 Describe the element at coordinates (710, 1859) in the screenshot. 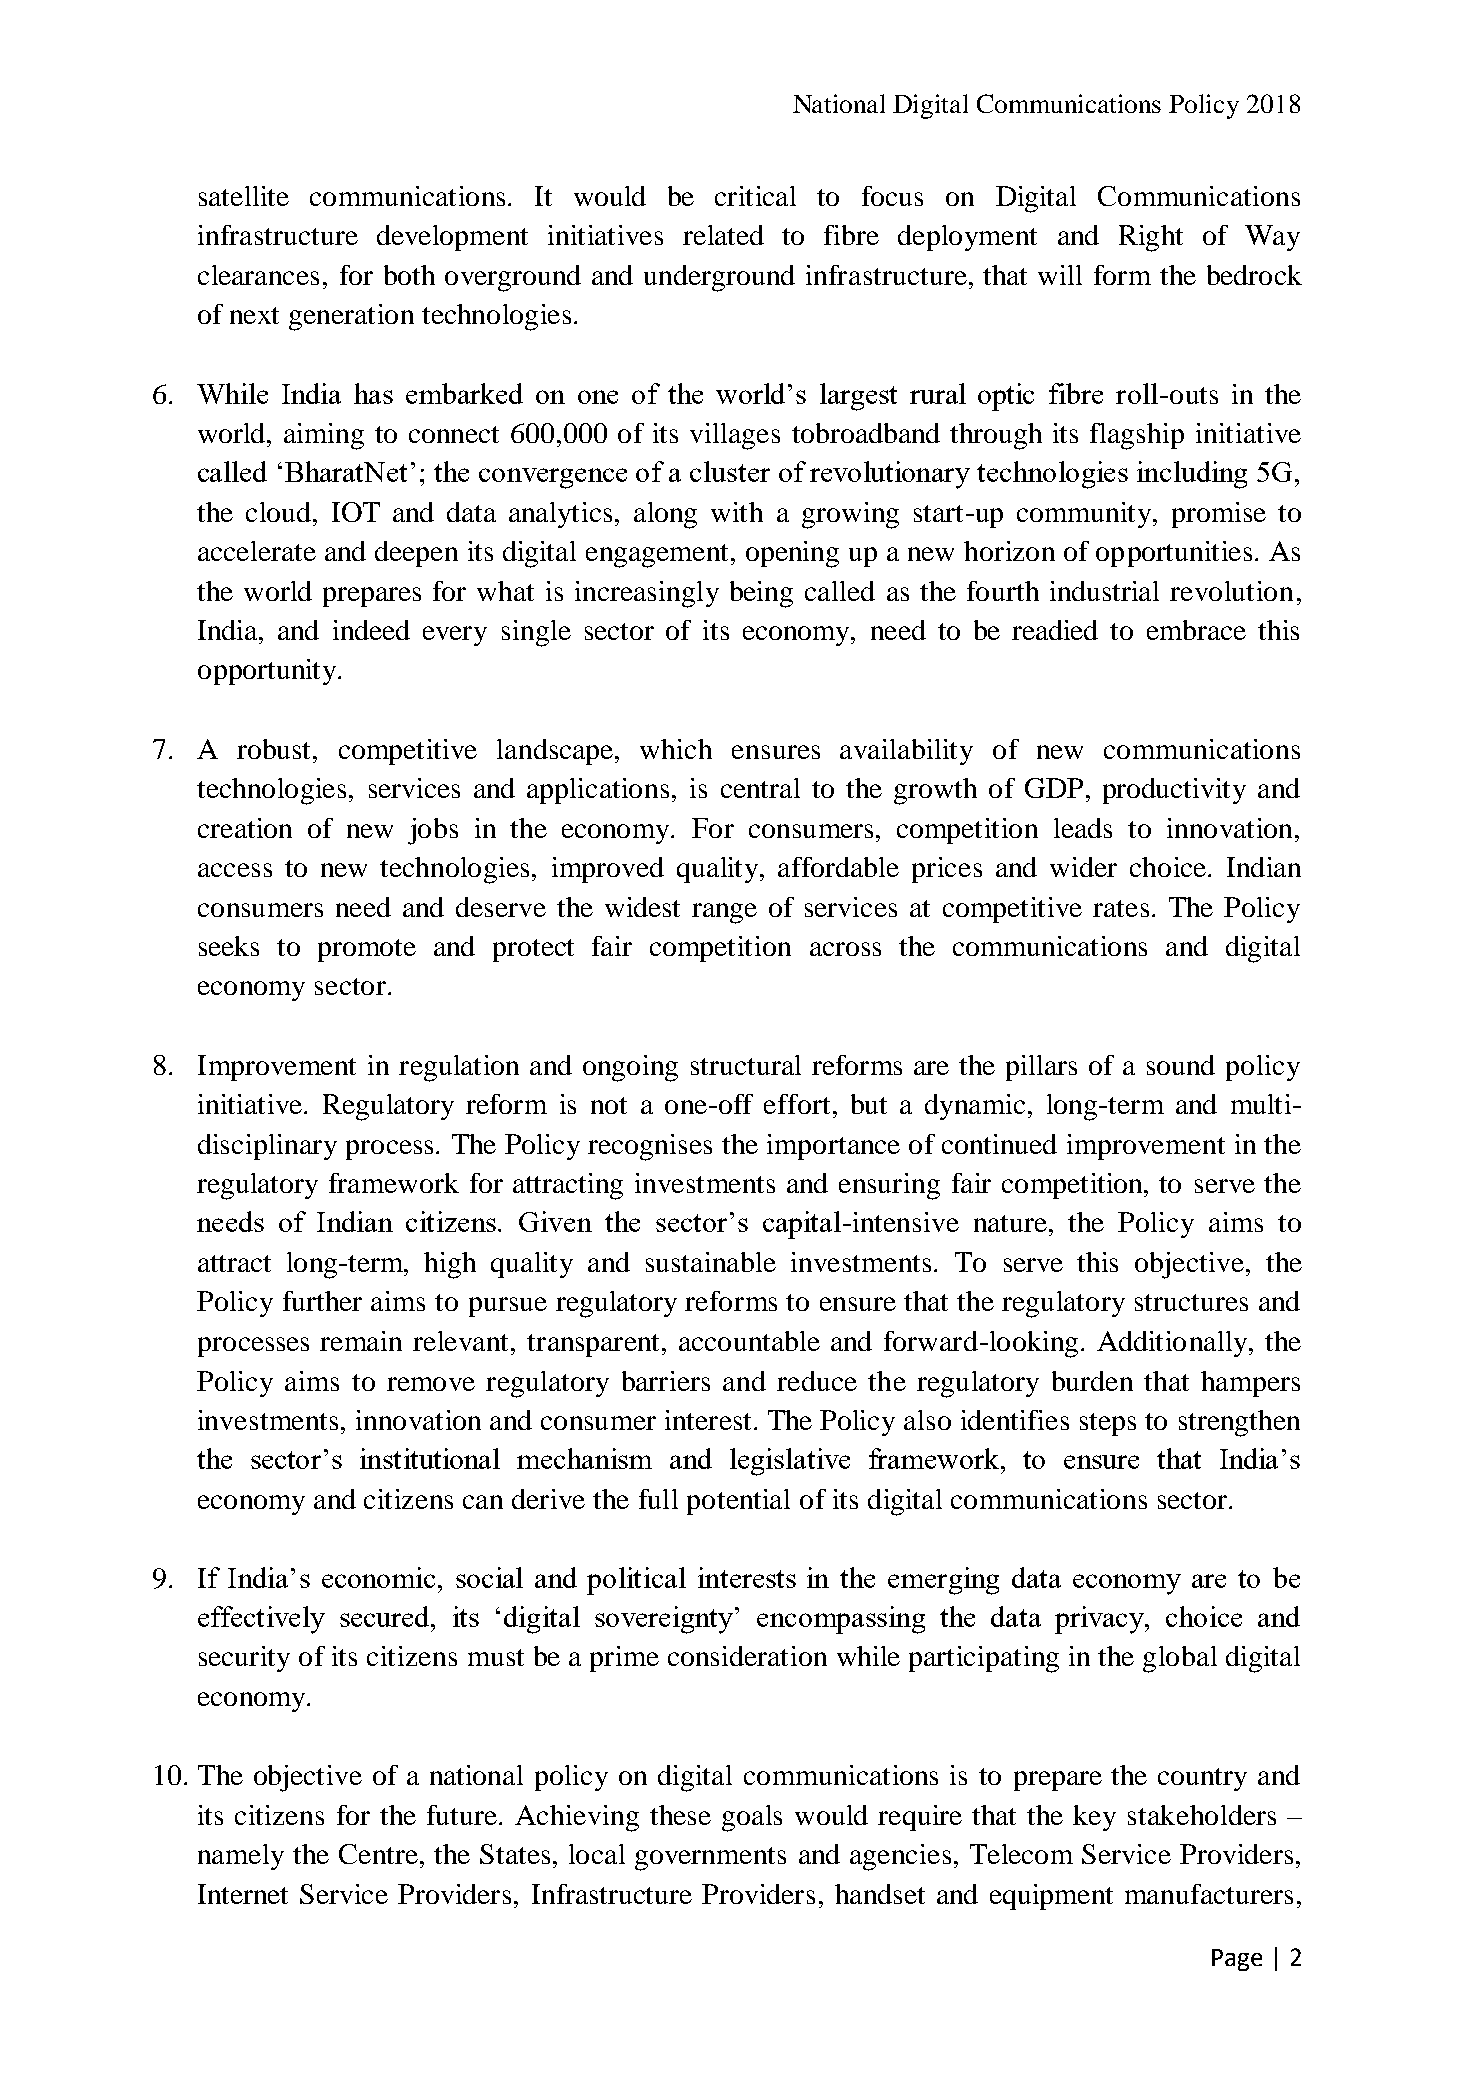

I see `governments` at that location.
